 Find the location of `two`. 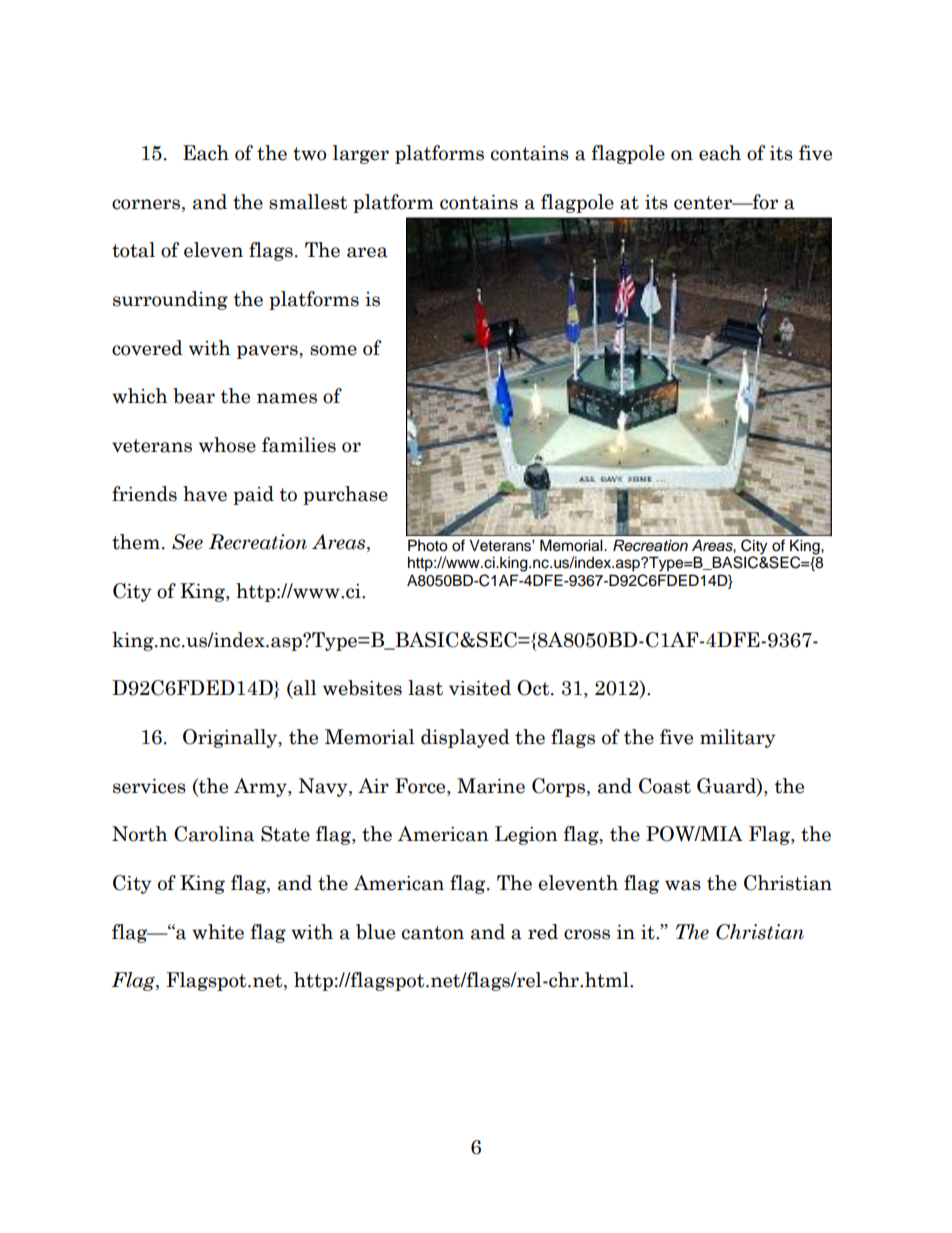

two is located at coordinates (310, 154).
